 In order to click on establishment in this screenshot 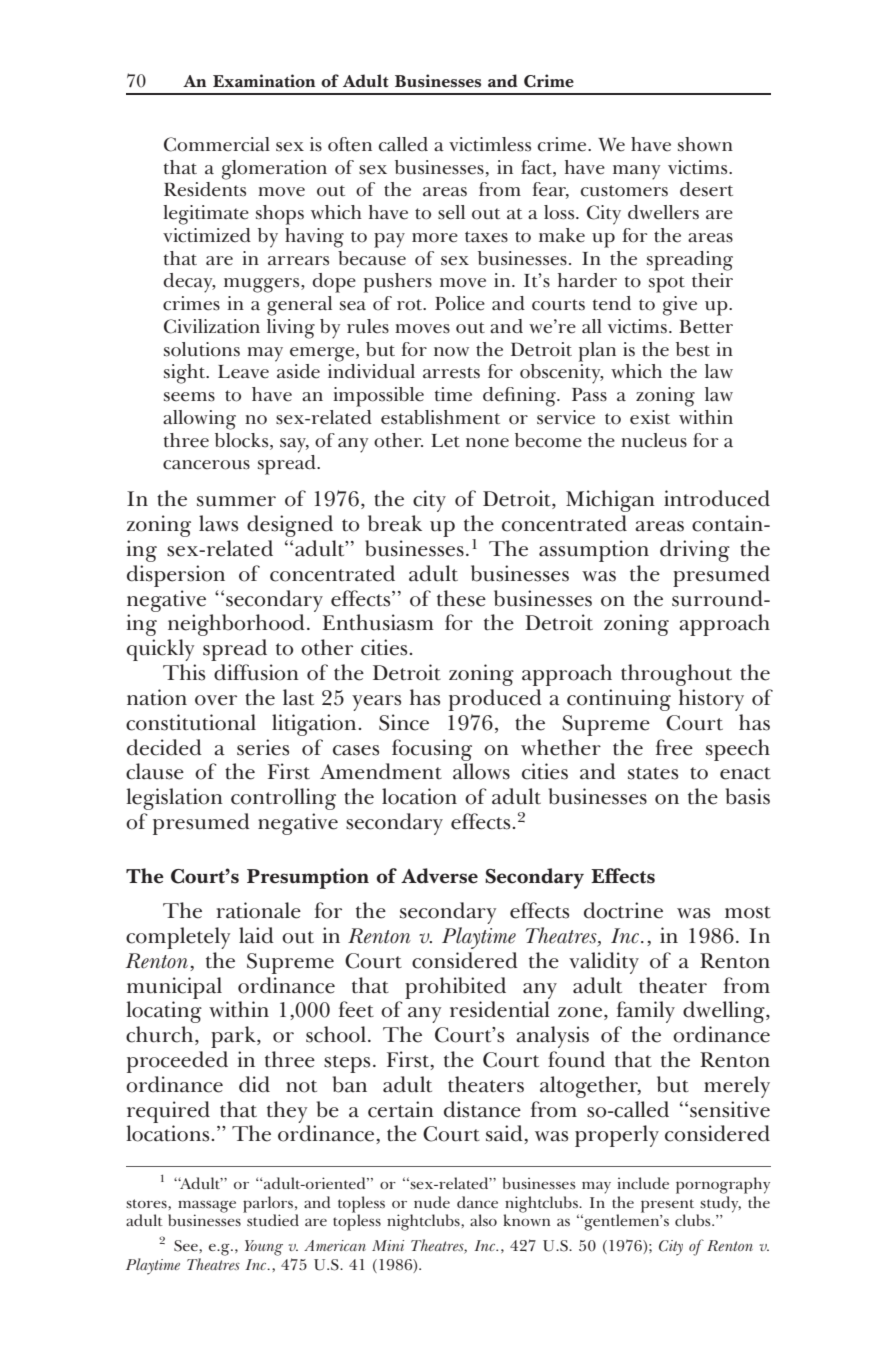, I will do `click(440, 417)`.
